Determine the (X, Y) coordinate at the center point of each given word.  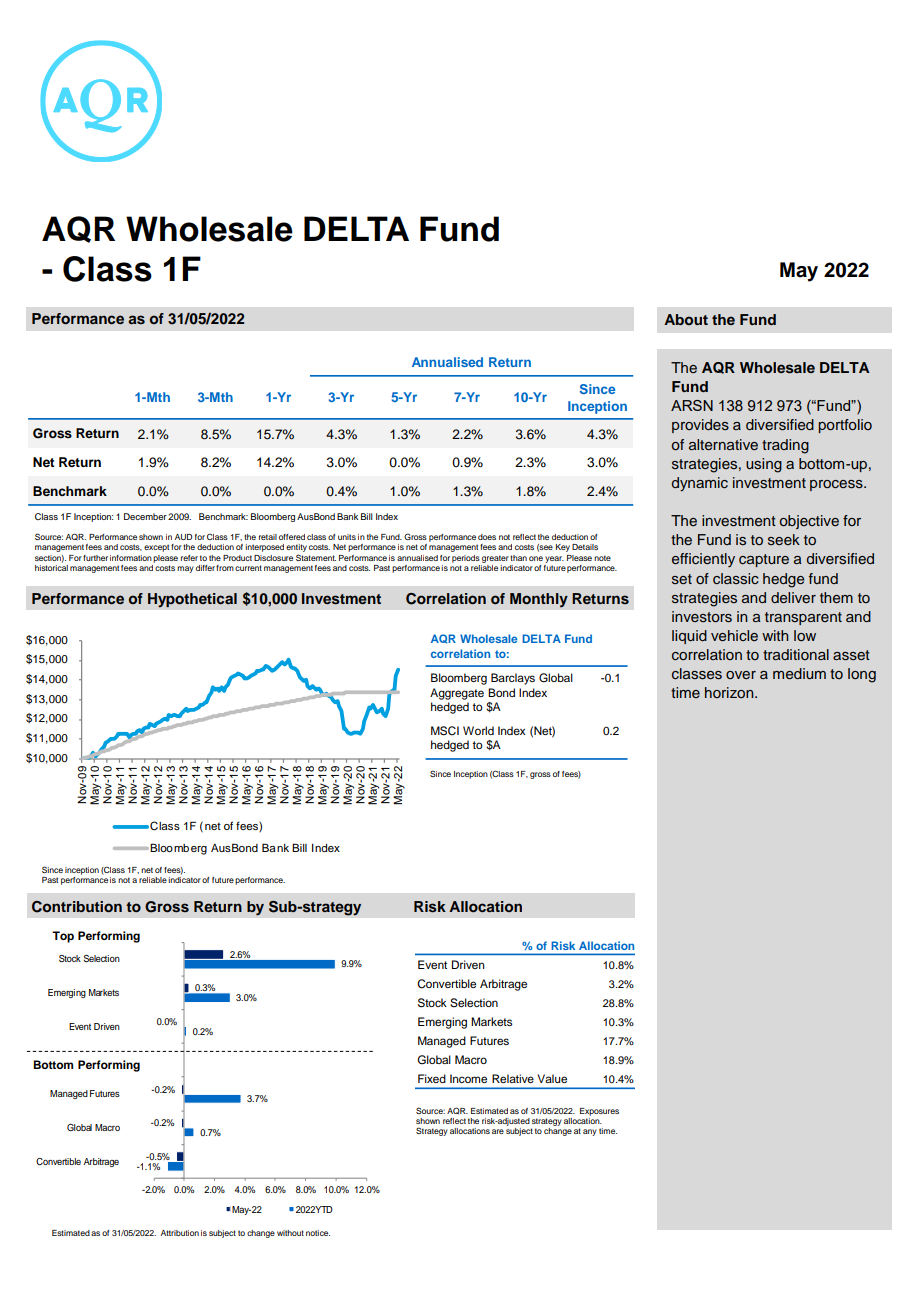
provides (700, 426)
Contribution (77, 907)
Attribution (180, 1233)
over (741, 675)
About (686, 319)
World (478, 730)
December (145, 516)
